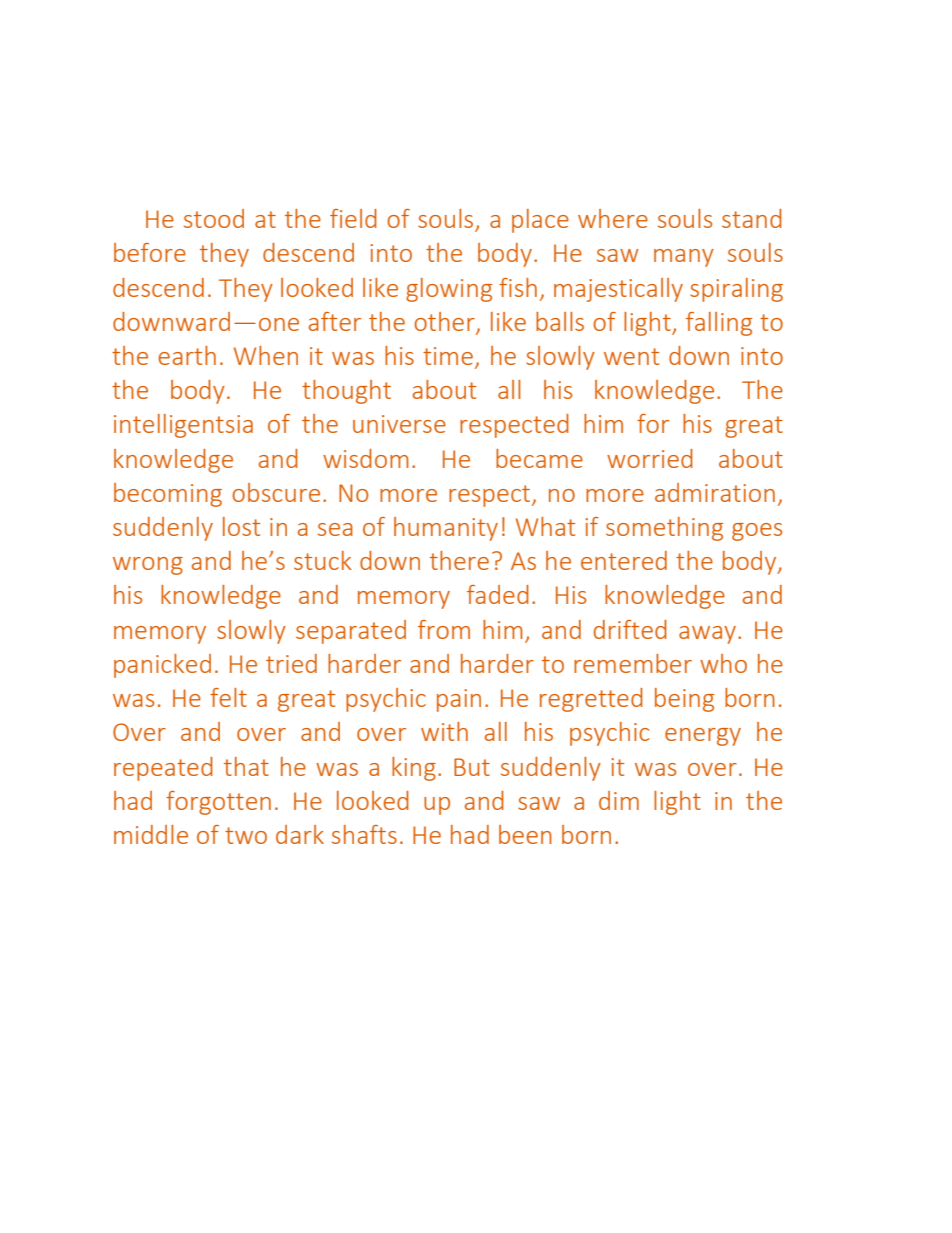 Image resolution: width=952 pixels, height=1233 pixels. Describe the element at coordinates (214, 218) in the screenshot. I see `stood` at that location.
